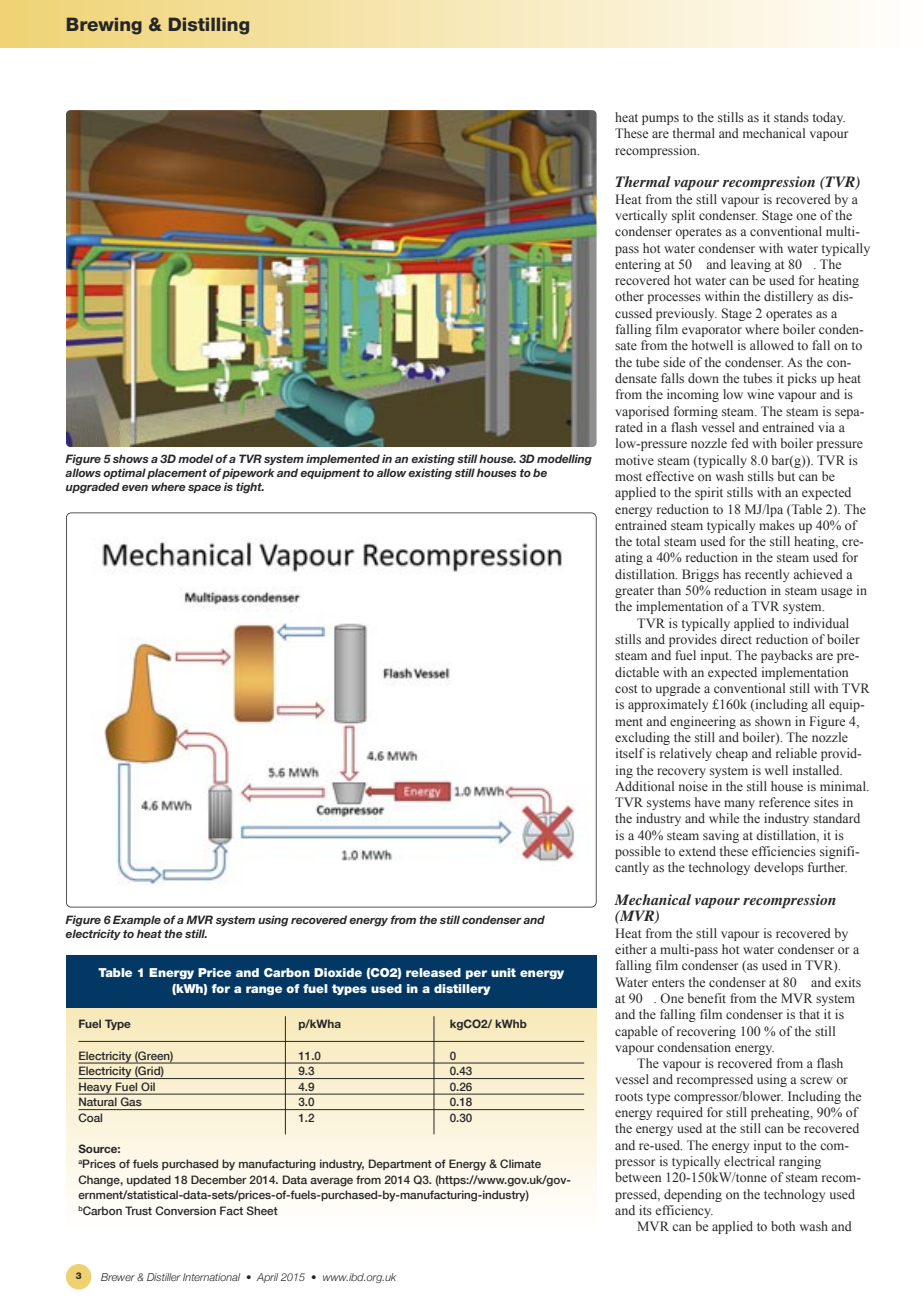 This image has height=1308, width=924. I want to click on unit, so click(503, 972).
